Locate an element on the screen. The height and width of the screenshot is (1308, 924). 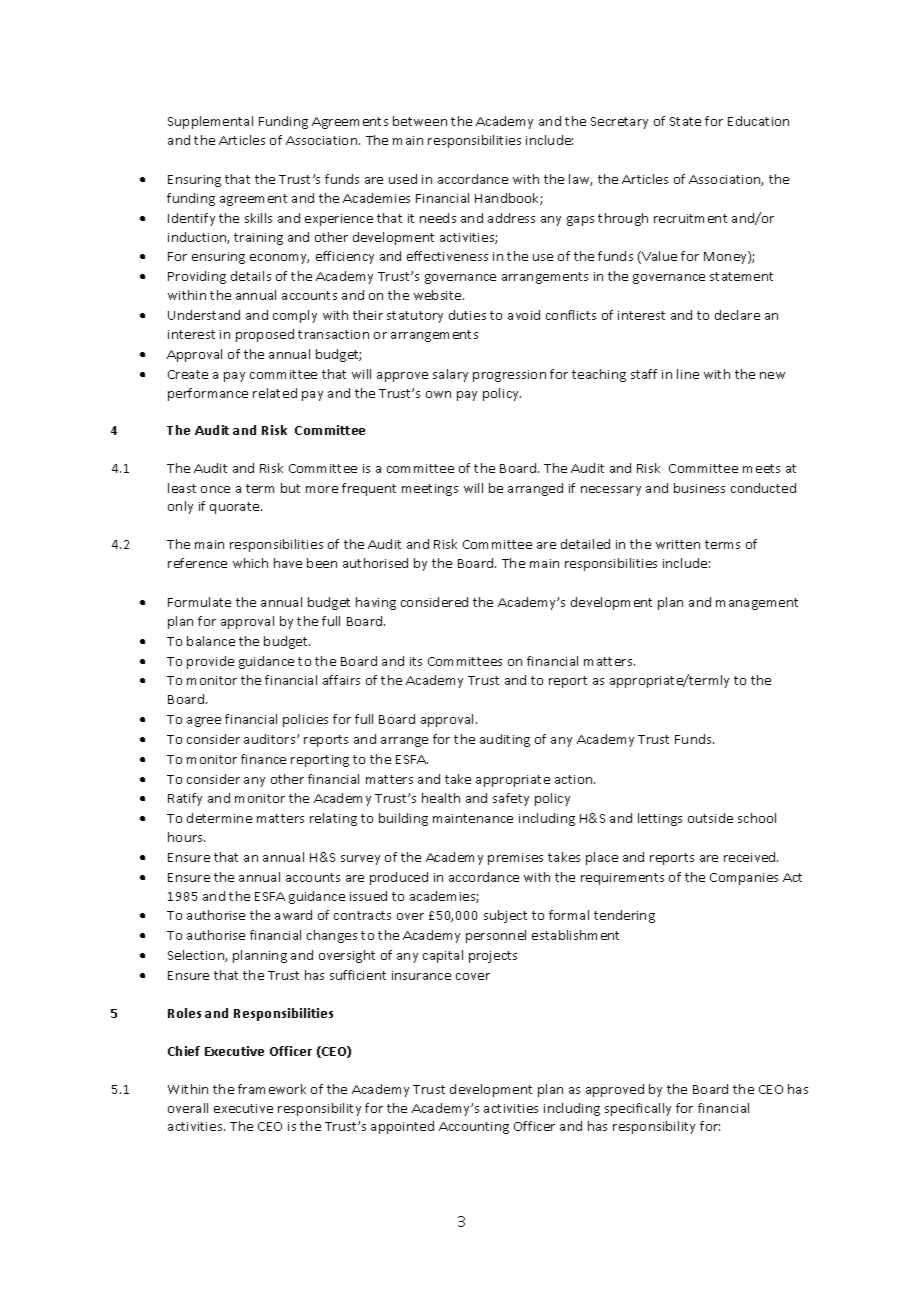
Education is located at coordinates (758, 121).
